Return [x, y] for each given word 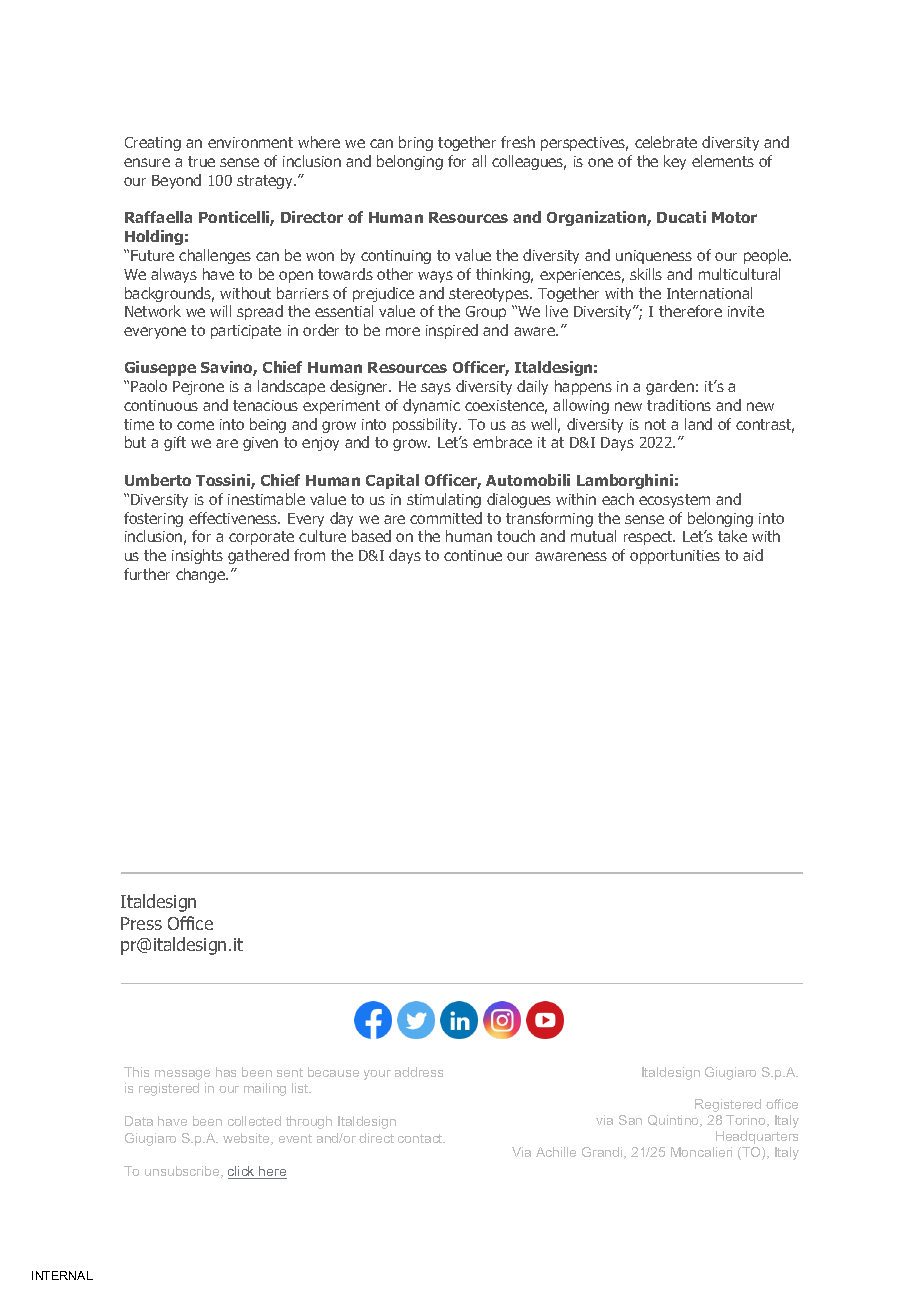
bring [416, 143]
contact [421, 1138]
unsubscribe [183, 1172]
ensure [147, 162]
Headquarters [757, 1137]
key [675, 162]
